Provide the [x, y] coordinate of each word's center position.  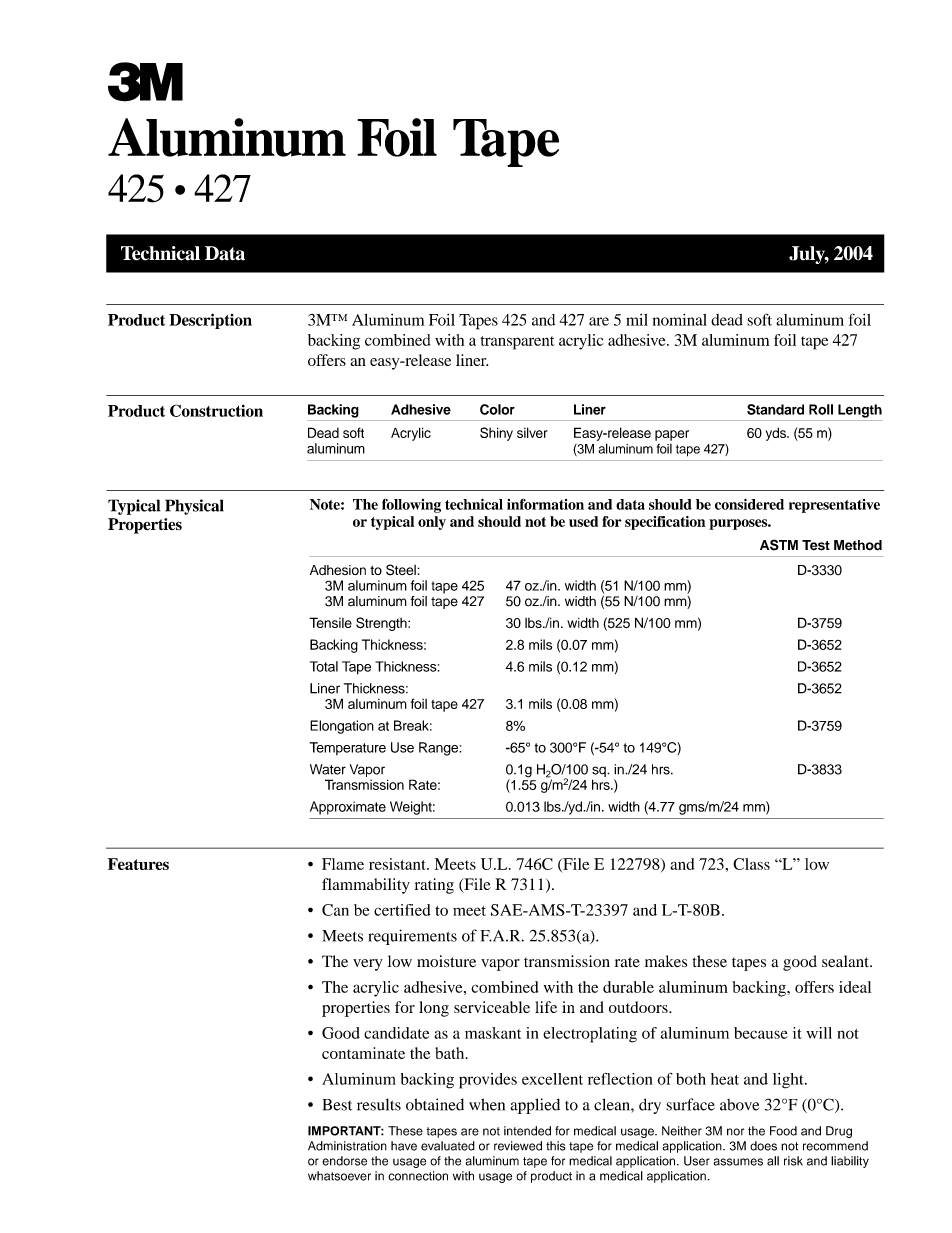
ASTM [779, 545]
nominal [680, 320]
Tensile [330, 622]
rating [434, 886]
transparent [517, 343]
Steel [402, 570]
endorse [344, 1161]
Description [210, 321]
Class [751, 864]
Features [138, 864]
